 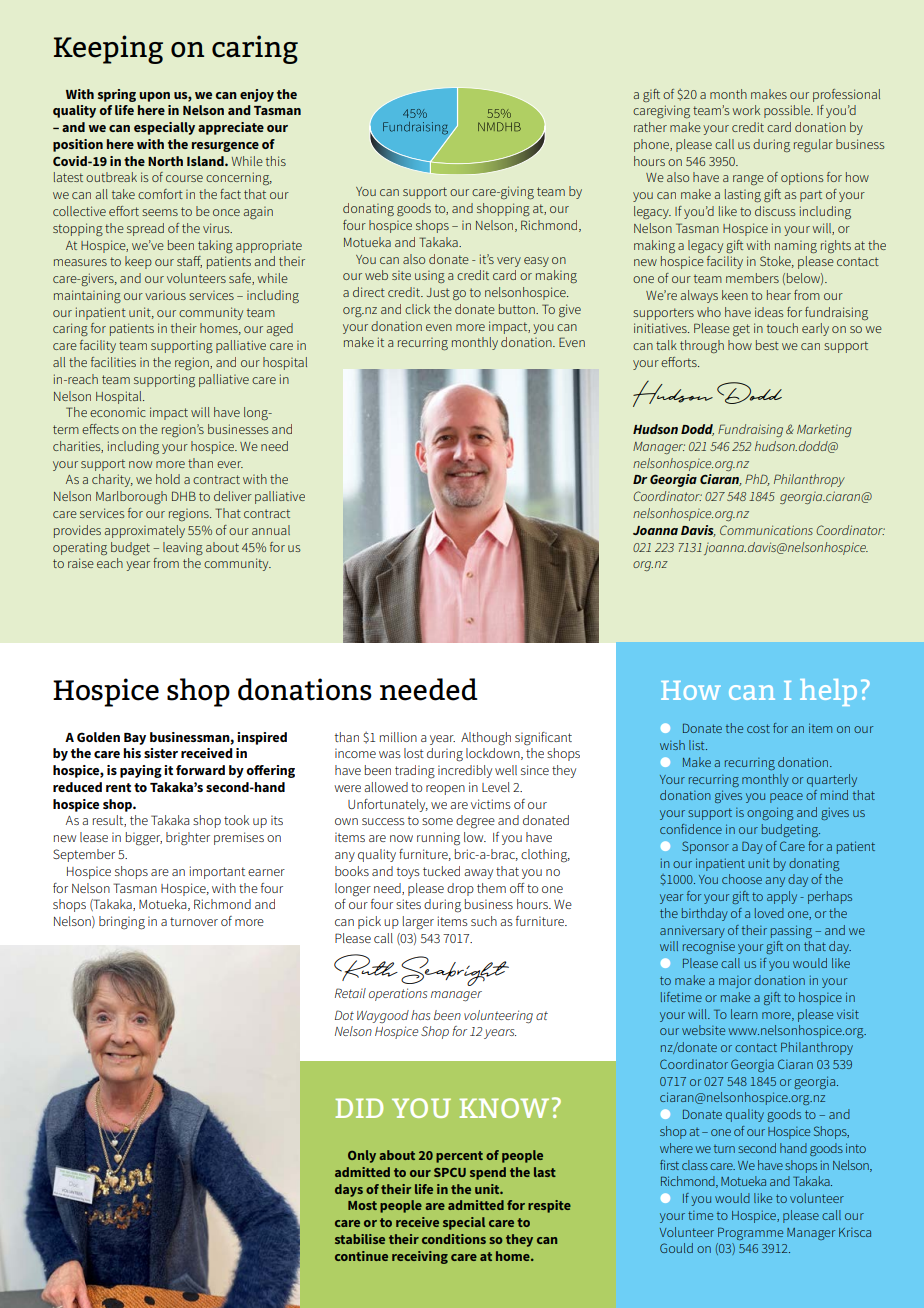 What do you see at coordinates (454, 1239) in the screenshot?
I see `conditions` at bounding box center [454, 1239].
